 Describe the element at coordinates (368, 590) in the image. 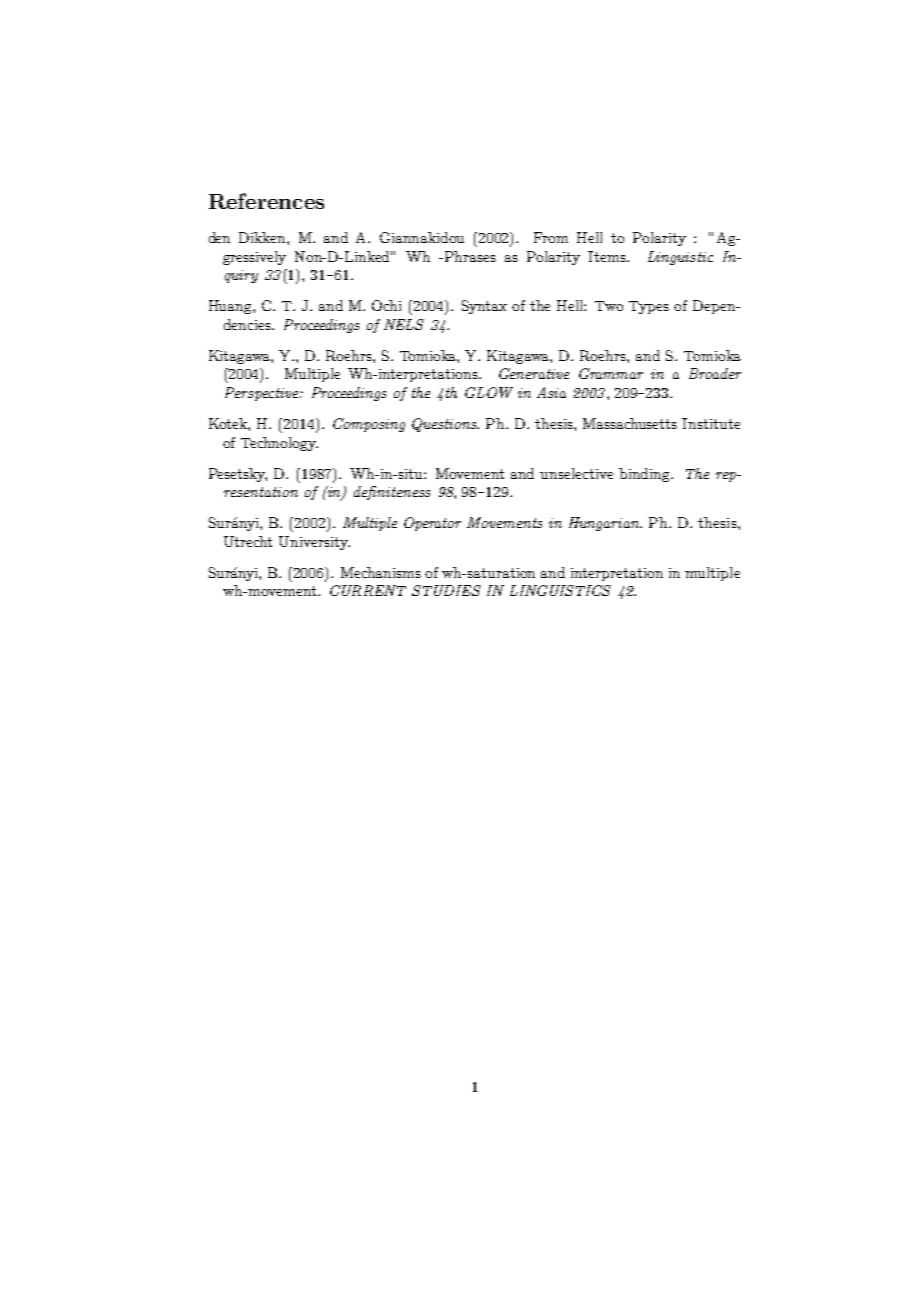

I see `CURRENT` at that location.
